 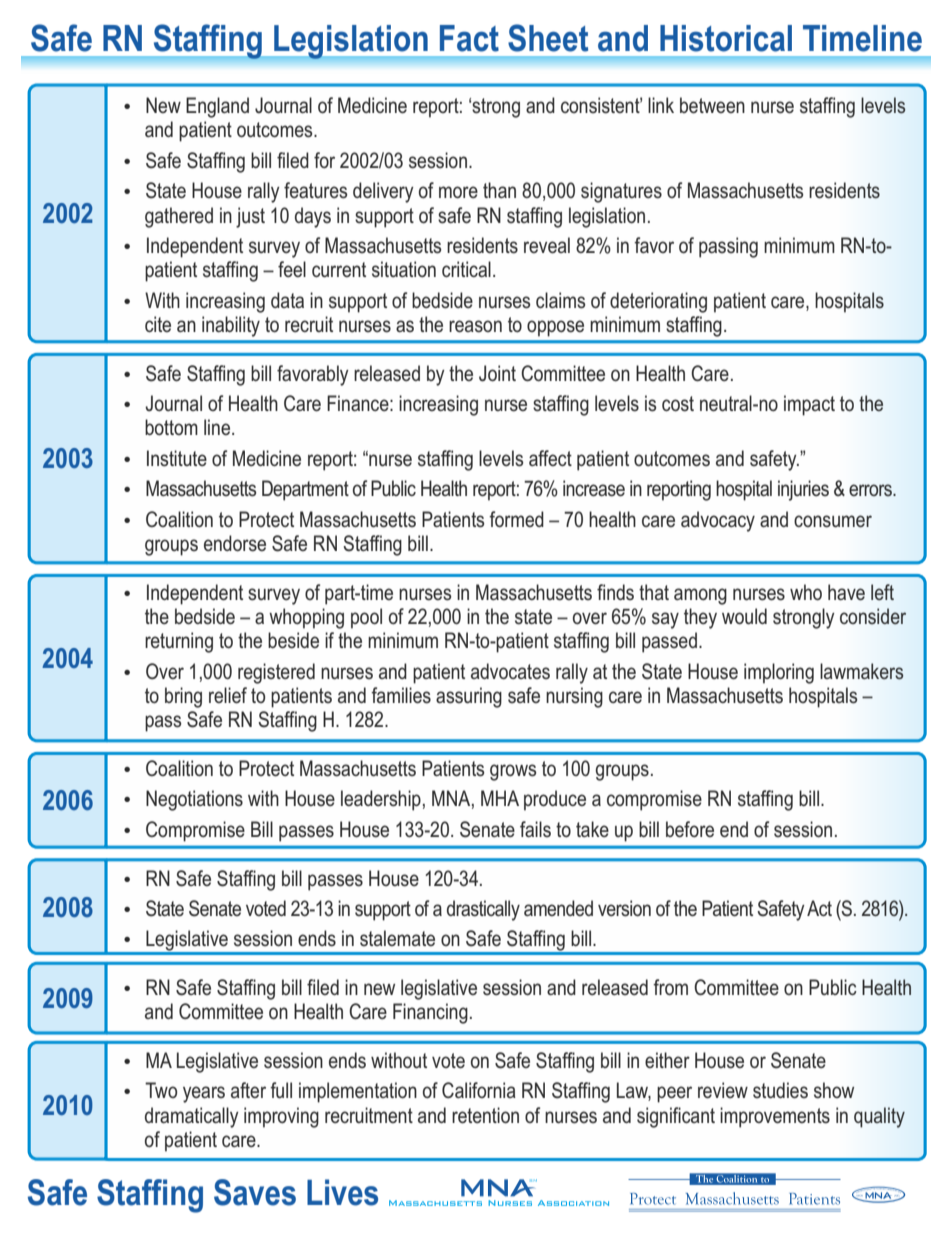 What do you see at coordinates (485, 1115) in the screenshot?
I see `retention` at bounding box center [485, 1115].
